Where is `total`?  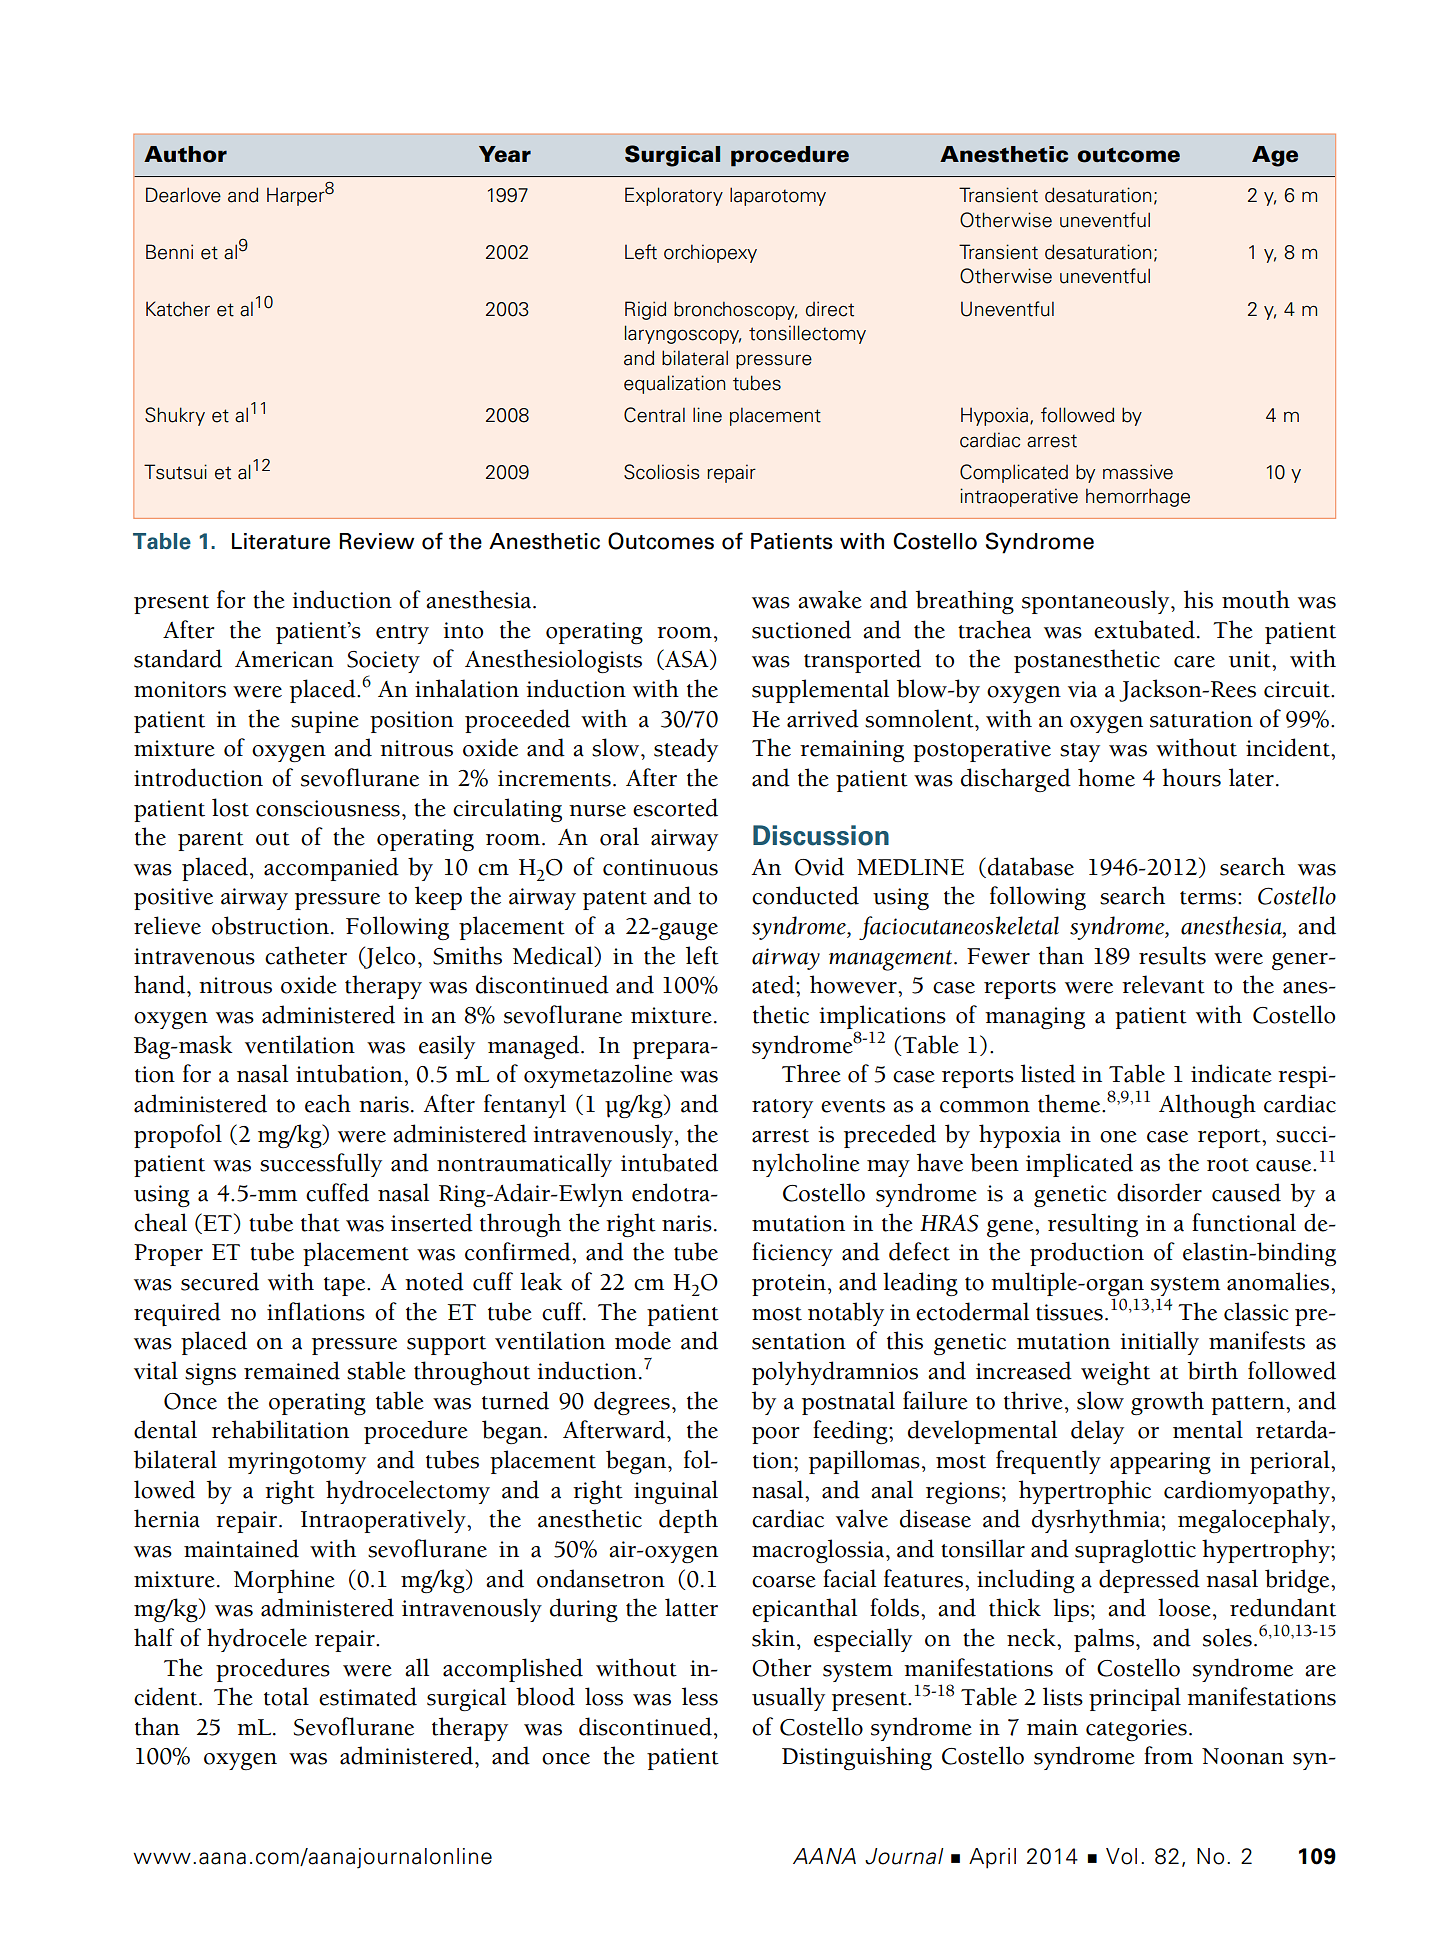 total is located at coordinates (286, 1696).
